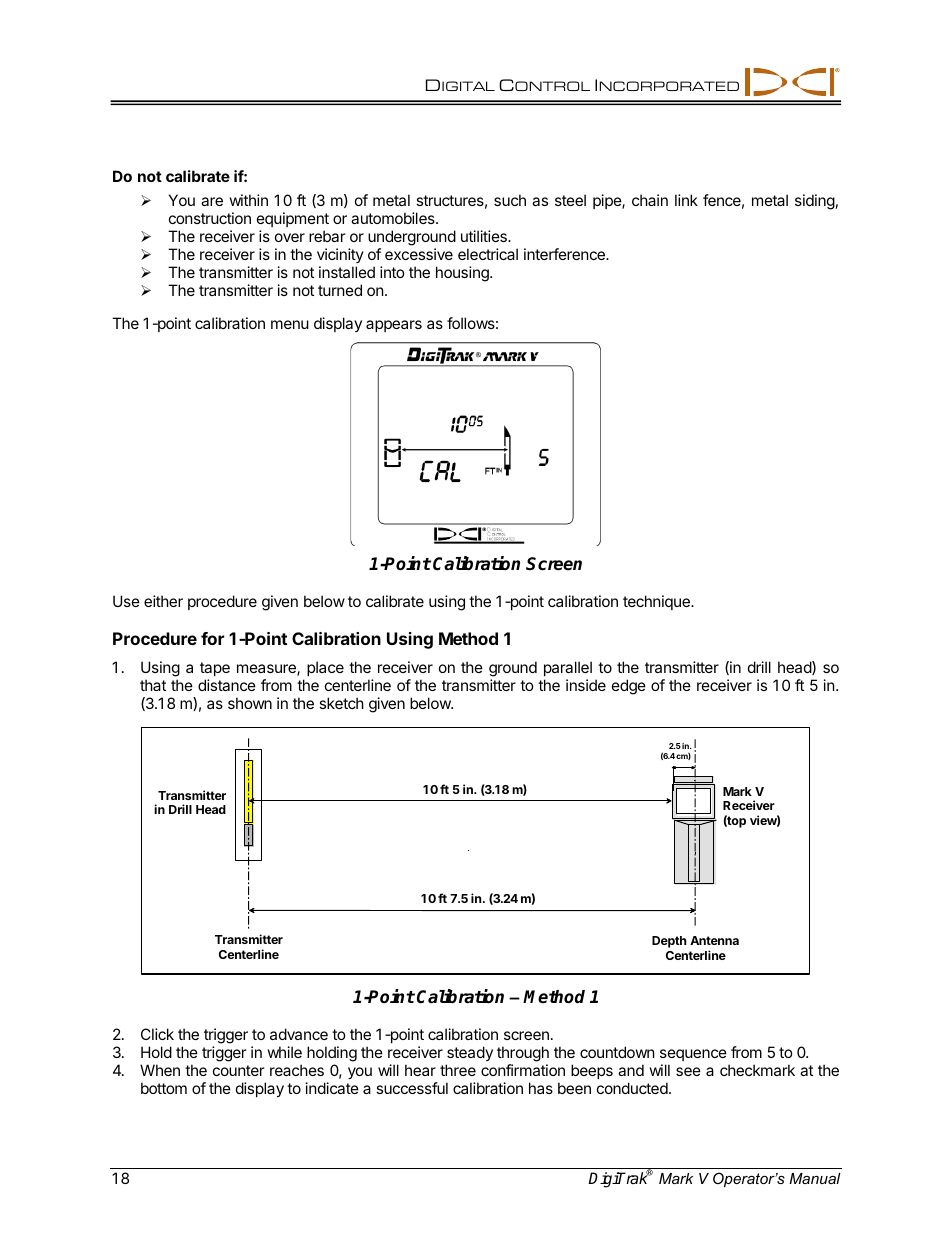 The width and height of the document is (952, 1233). Describe the element at coordinates (250, 703) in the document. I see `shown` at that location.
